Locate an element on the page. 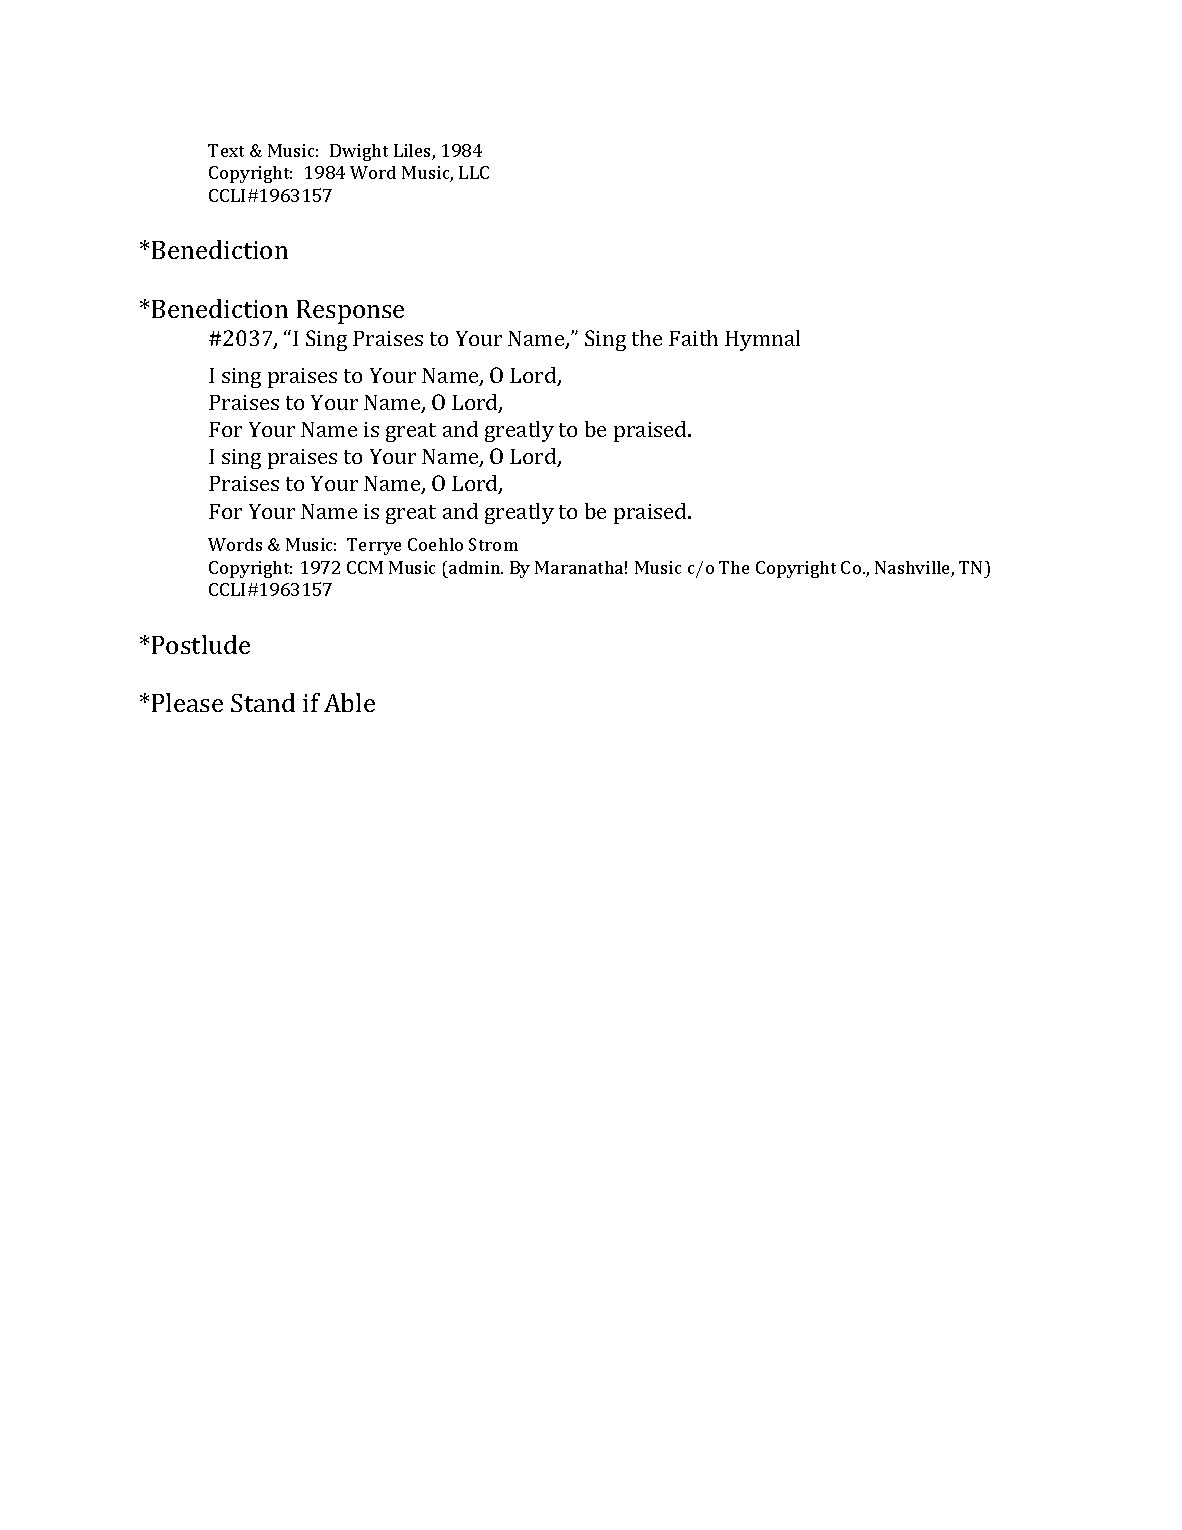 The height and width of the document is (1530, 1182). LLC is located at coordinates (474, 172).
